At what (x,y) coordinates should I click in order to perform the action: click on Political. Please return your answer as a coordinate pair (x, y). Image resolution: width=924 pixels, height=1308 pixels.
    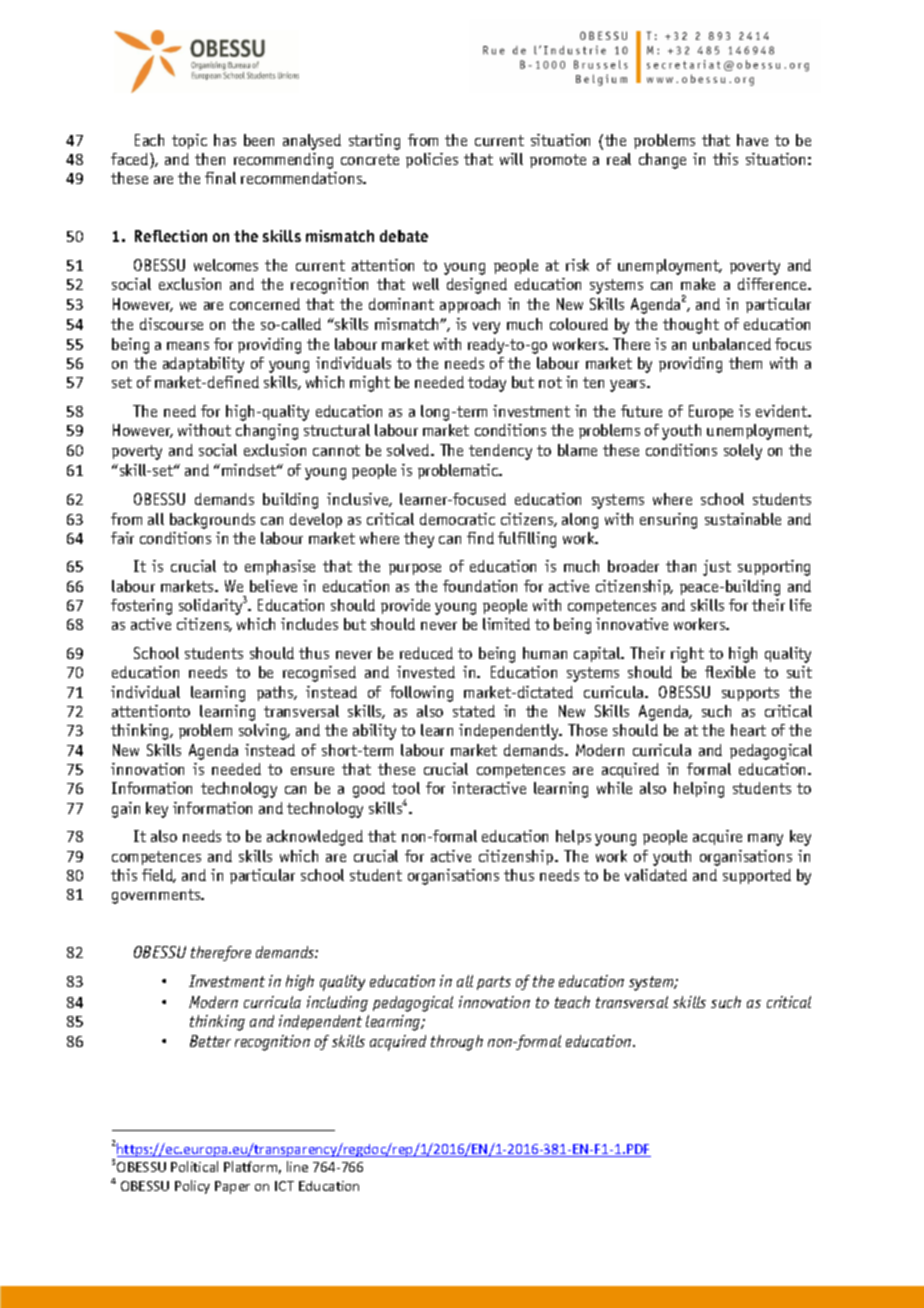
    Looking at the image, I should click on (194, 1166).
